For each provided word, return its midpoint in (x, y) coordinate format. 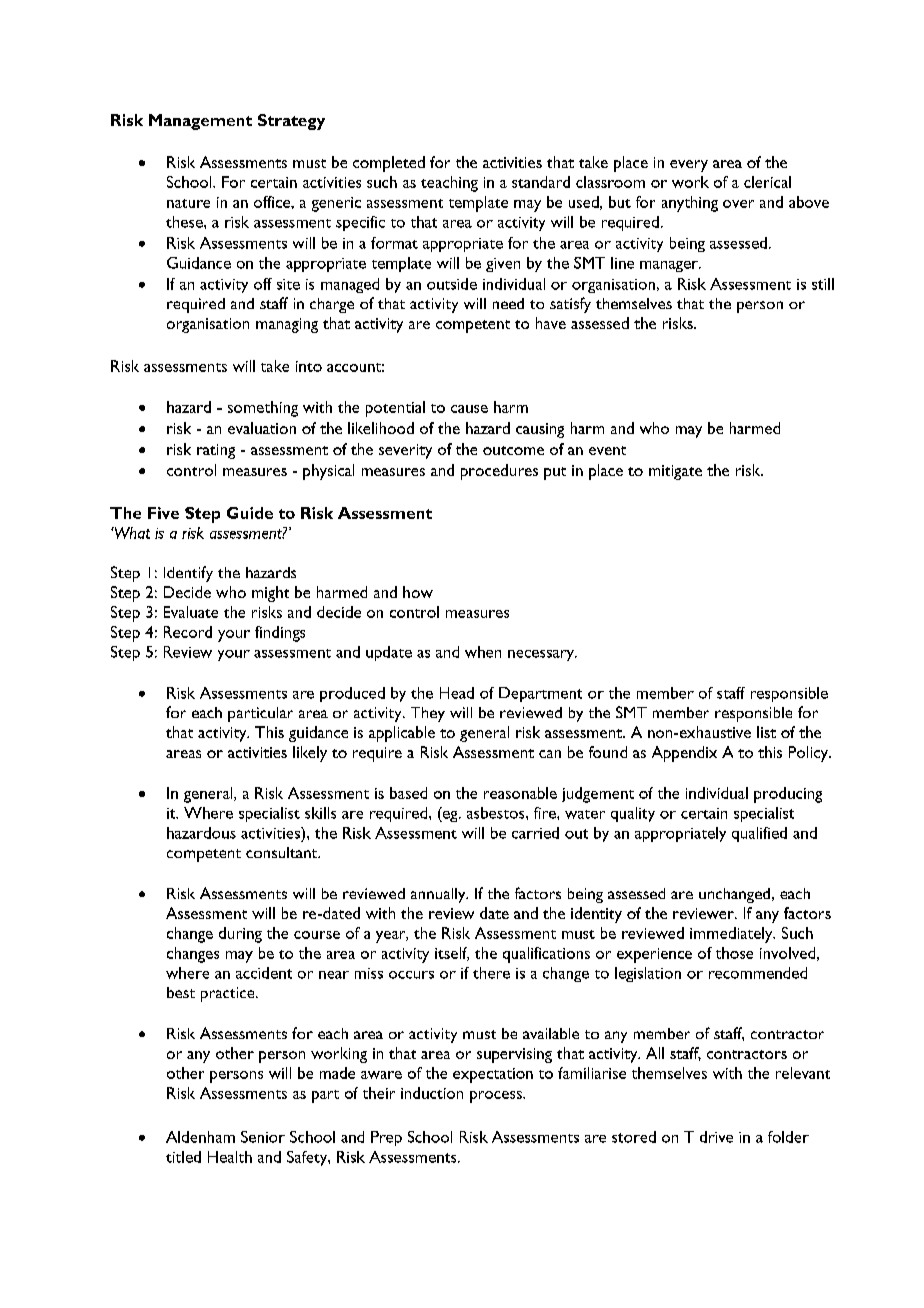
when (483, 652)
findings (280, 634)
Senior (263, 1137)
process (497, 1097)
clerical (767, 182)
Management (200, 122)
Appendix (684, 754)
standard (541, 182)
